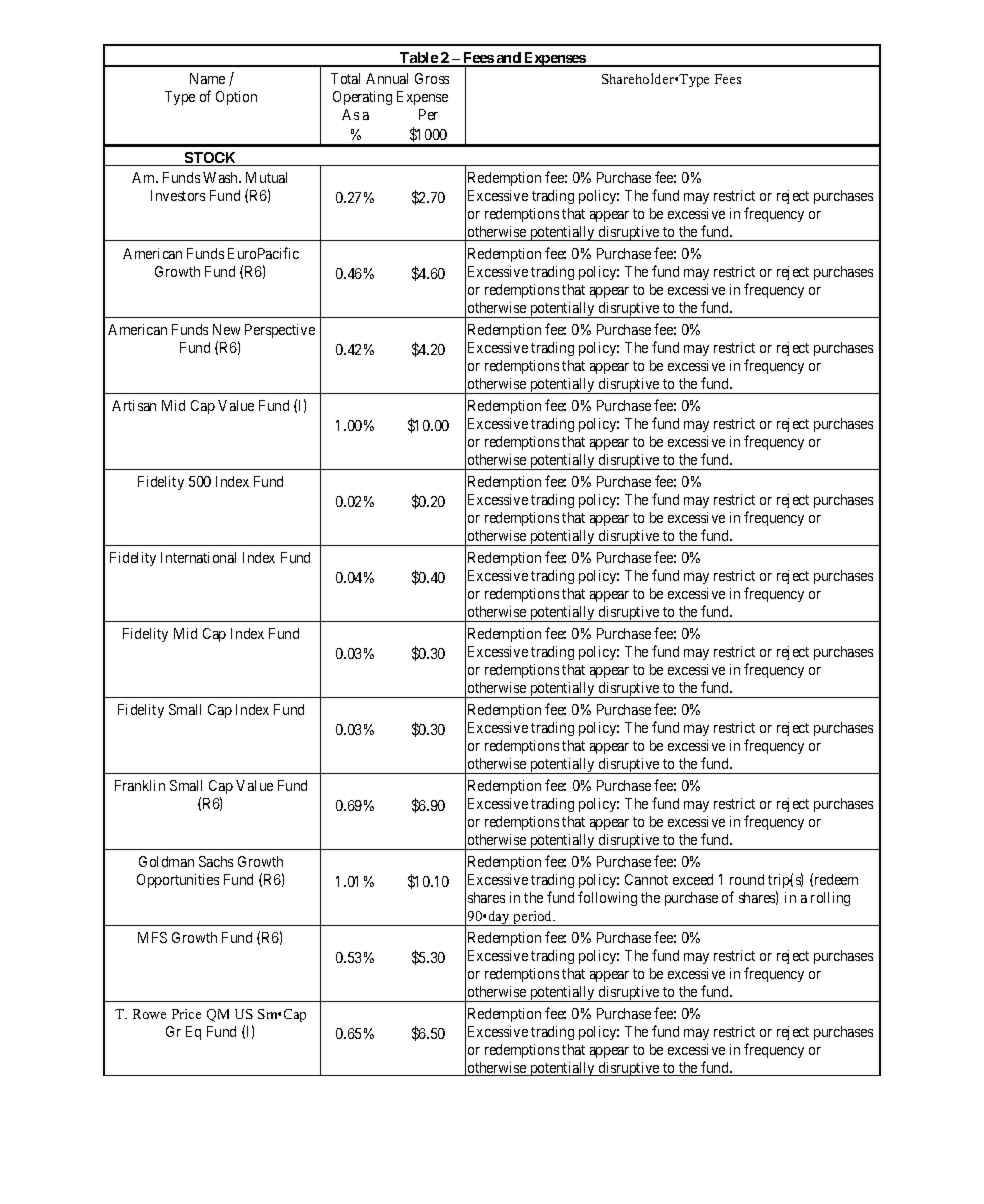 This screenshot has height=1204, width=984. I want to click on rolling, so click(830, 899).
